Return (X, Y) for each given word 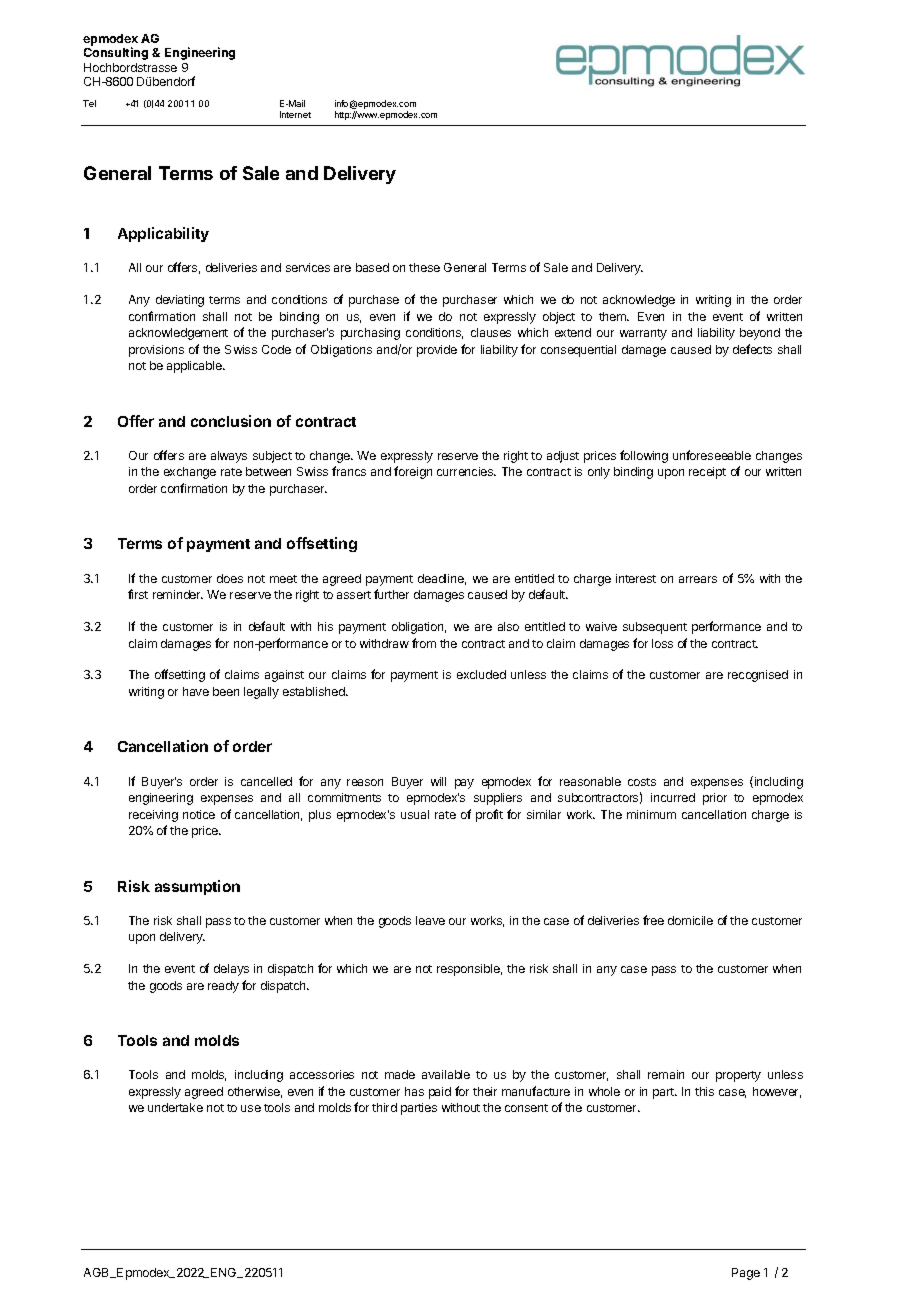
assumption (197, 887)
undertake (175, 1107)
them (613, 316)
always (229, 457)
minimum (651, 814)
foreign (413, 472)
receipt (707, 473)
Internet (295, 114)
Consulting (116, 53)
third (384, 1107)
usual (415, 814)
